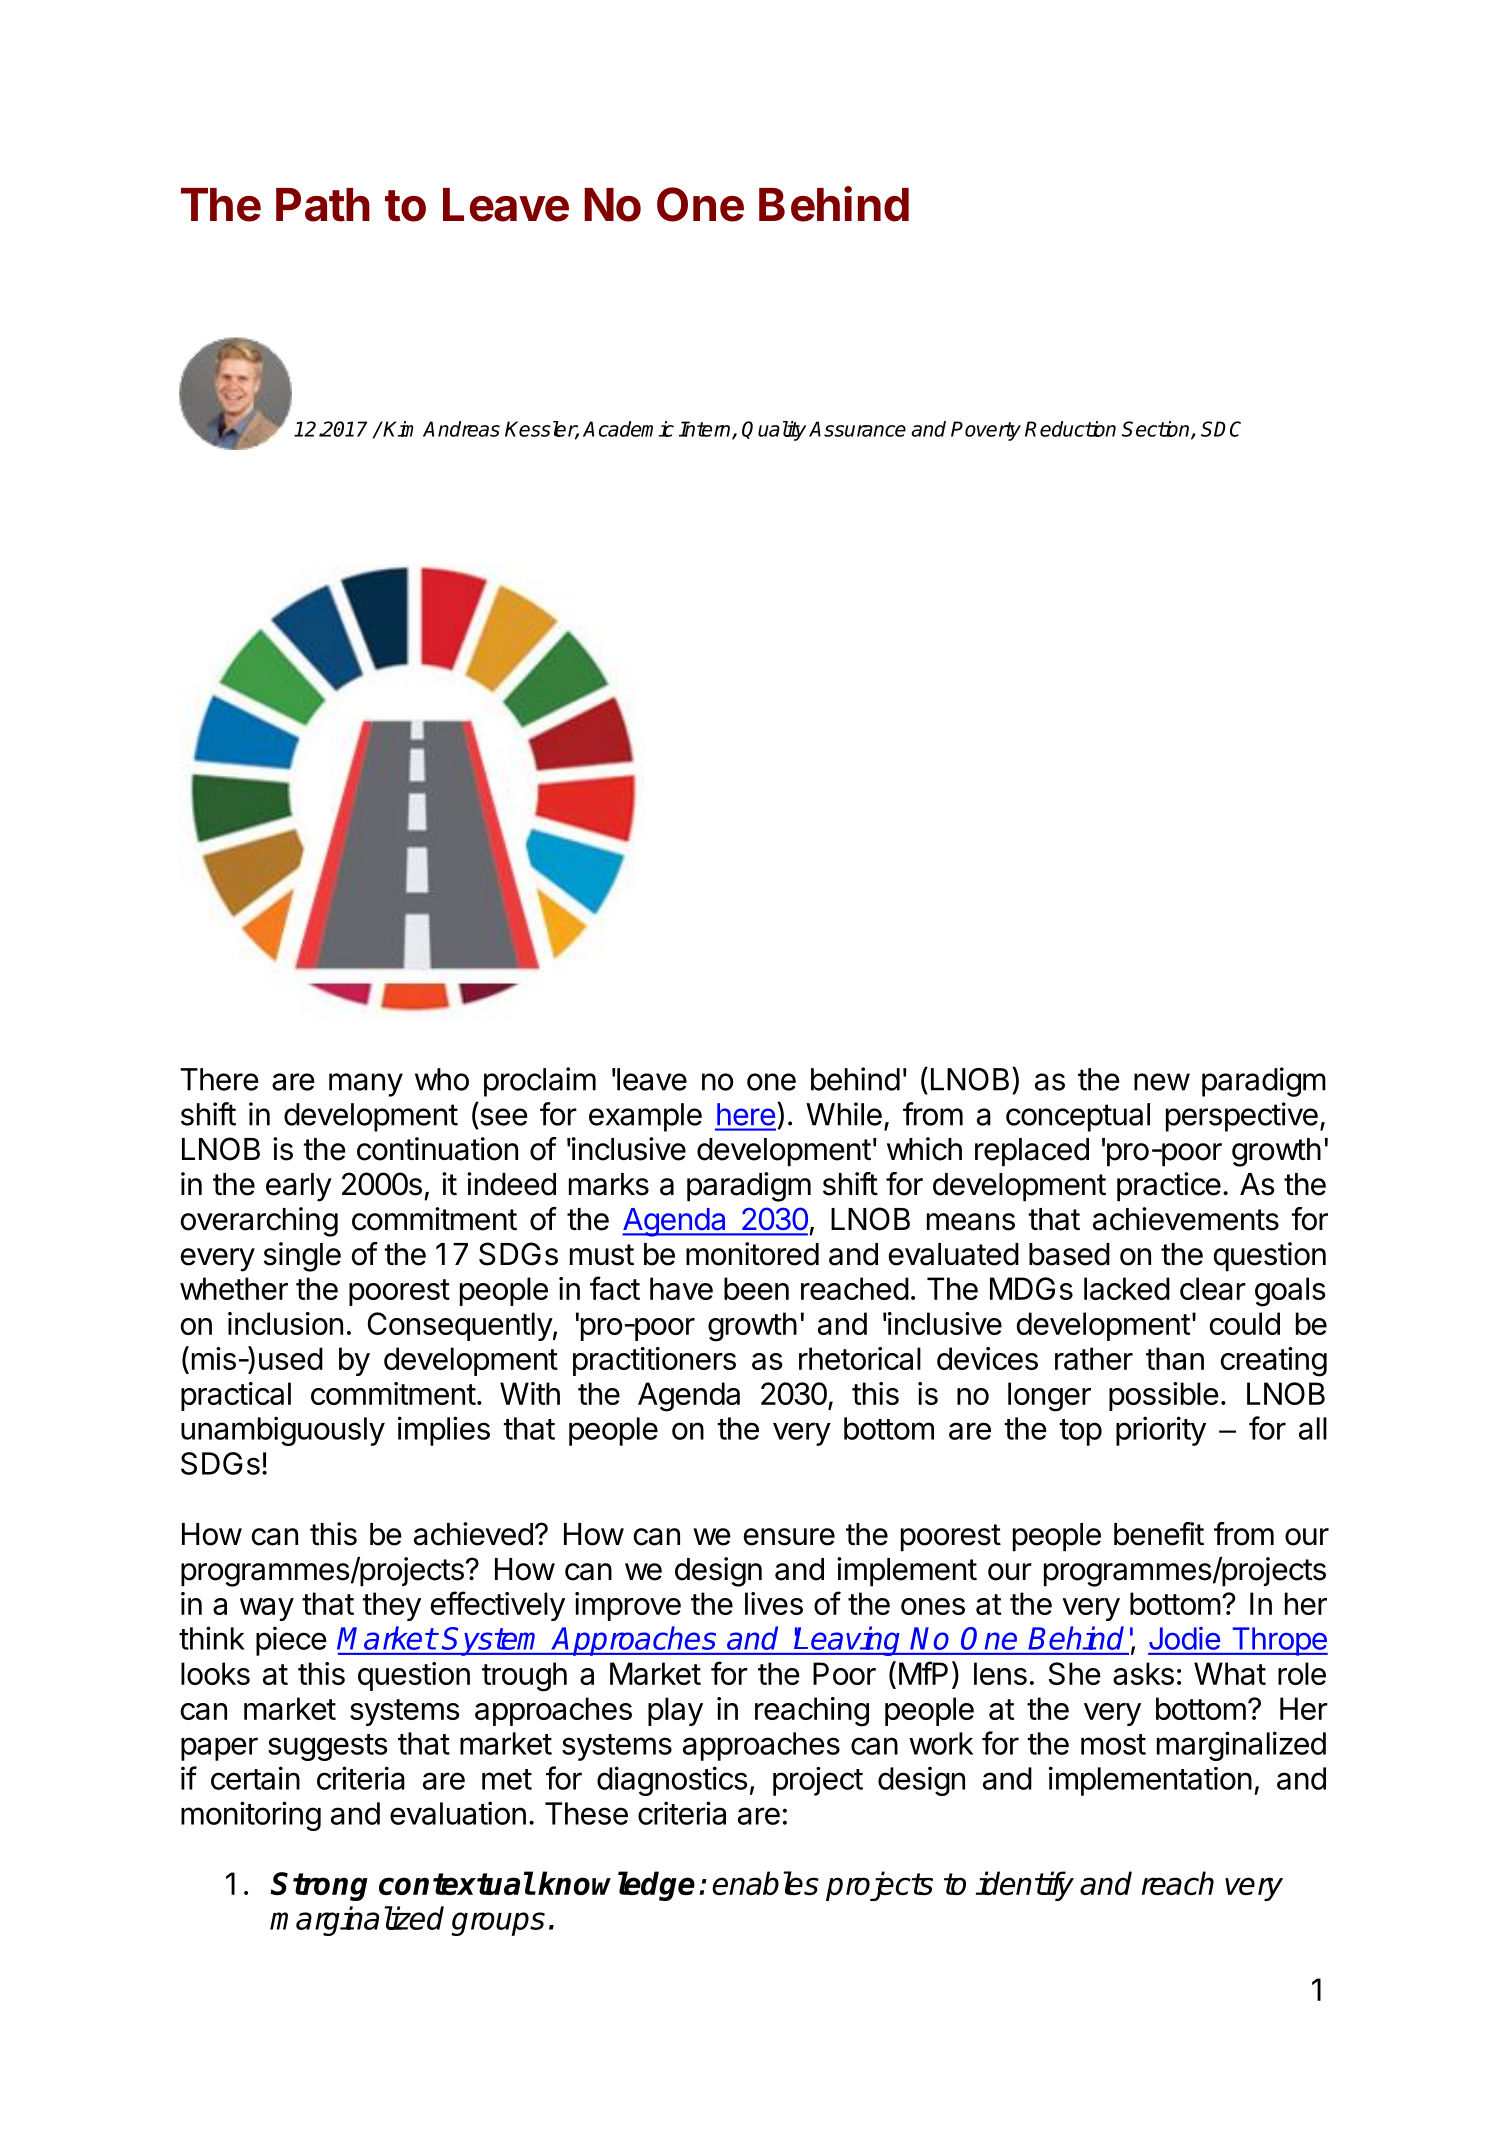 This screenshot has width=1507, height=2131. I want to click on Assurance, so click(857, 429).
